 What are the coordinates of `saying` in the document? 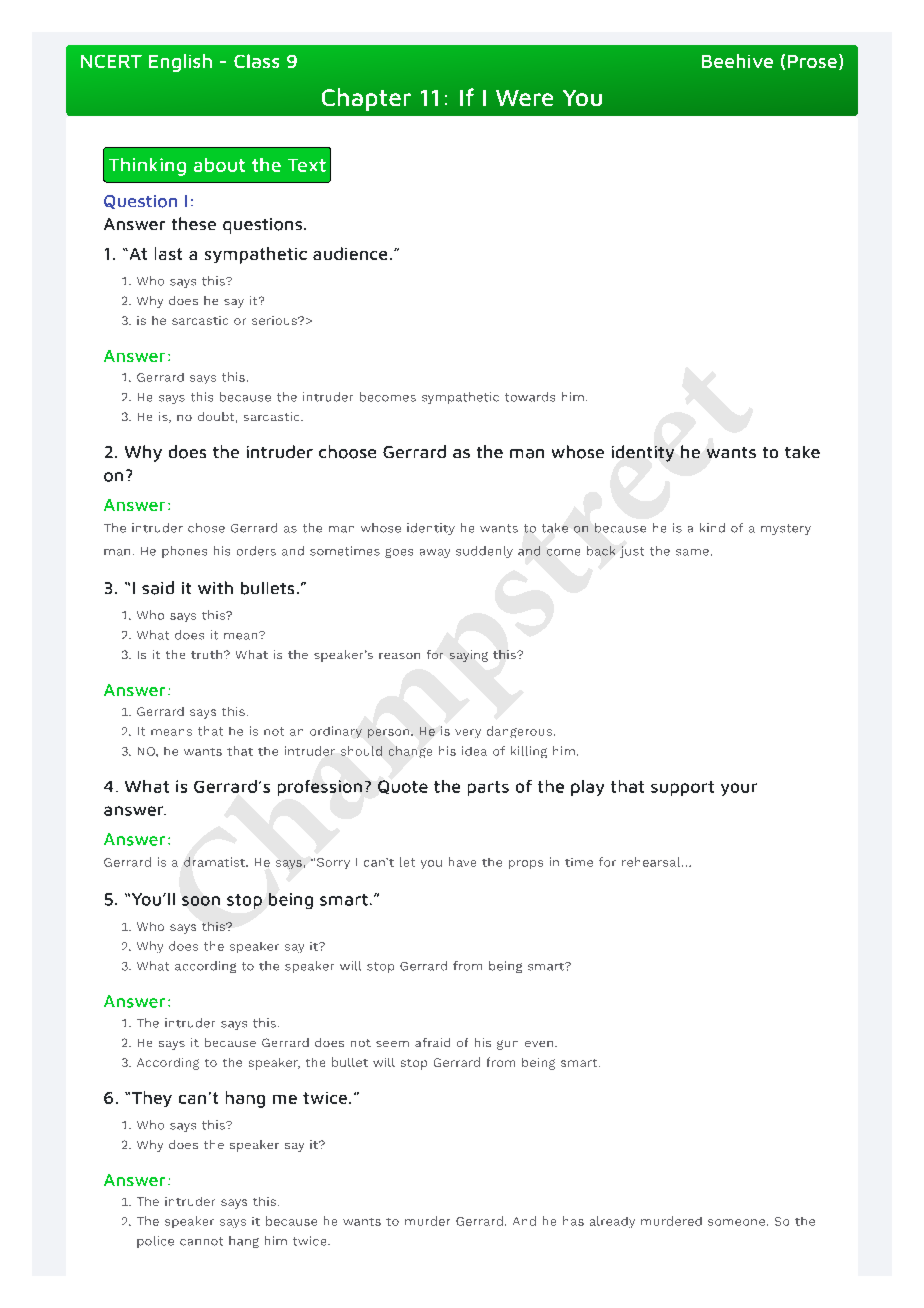 It's located at (469, 656).
